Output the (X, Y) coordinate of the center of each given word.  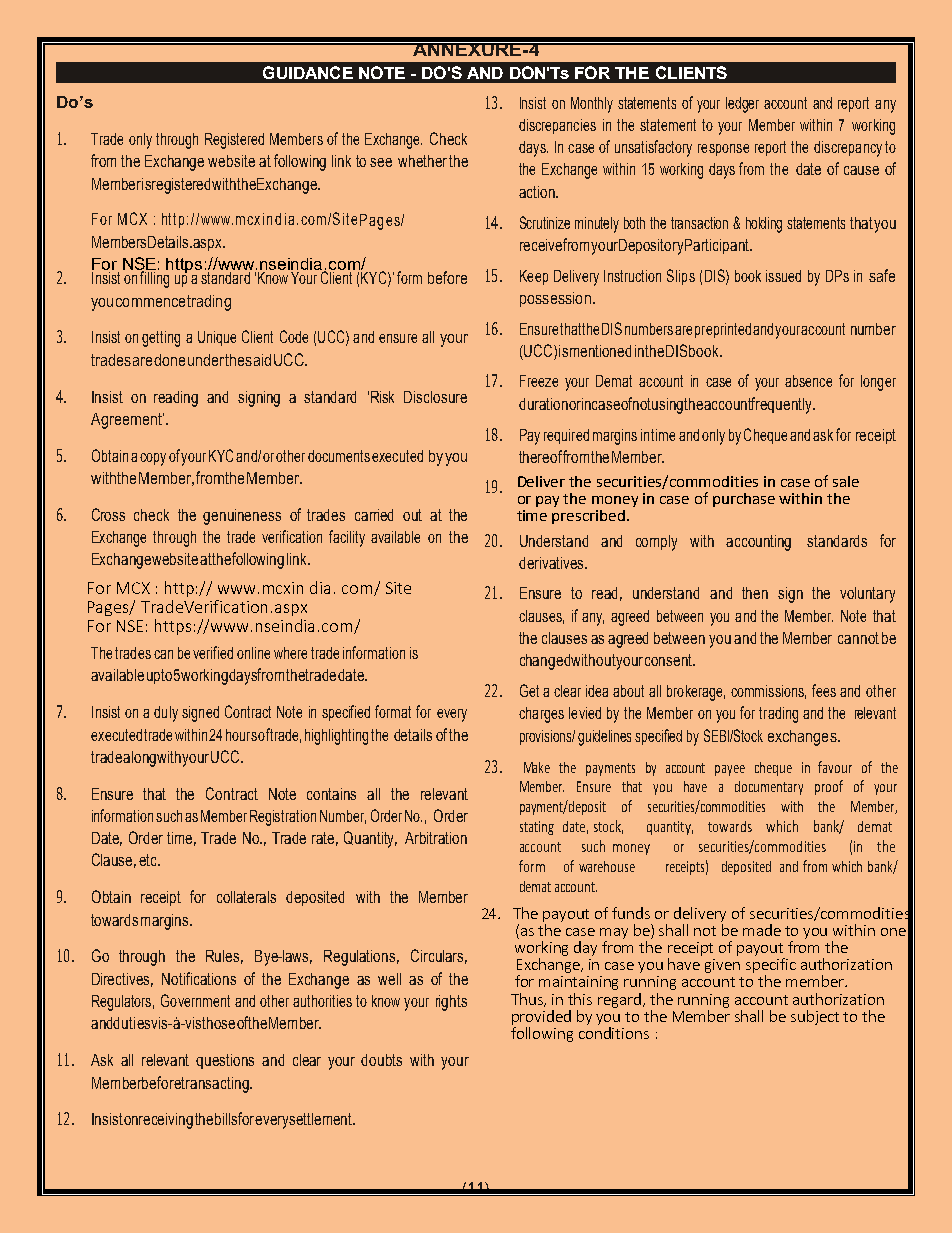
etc (149, 860)
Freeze (539, 381)
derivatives (552, 563)
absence (808, 381)
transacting (216, 1085)
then (755, 593)
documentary (769, 788)
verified (213, 652)
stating (537, 828)
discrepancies (557, 126)
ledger (742, 105)
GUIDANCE (308, 72)
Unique (217, 338)
